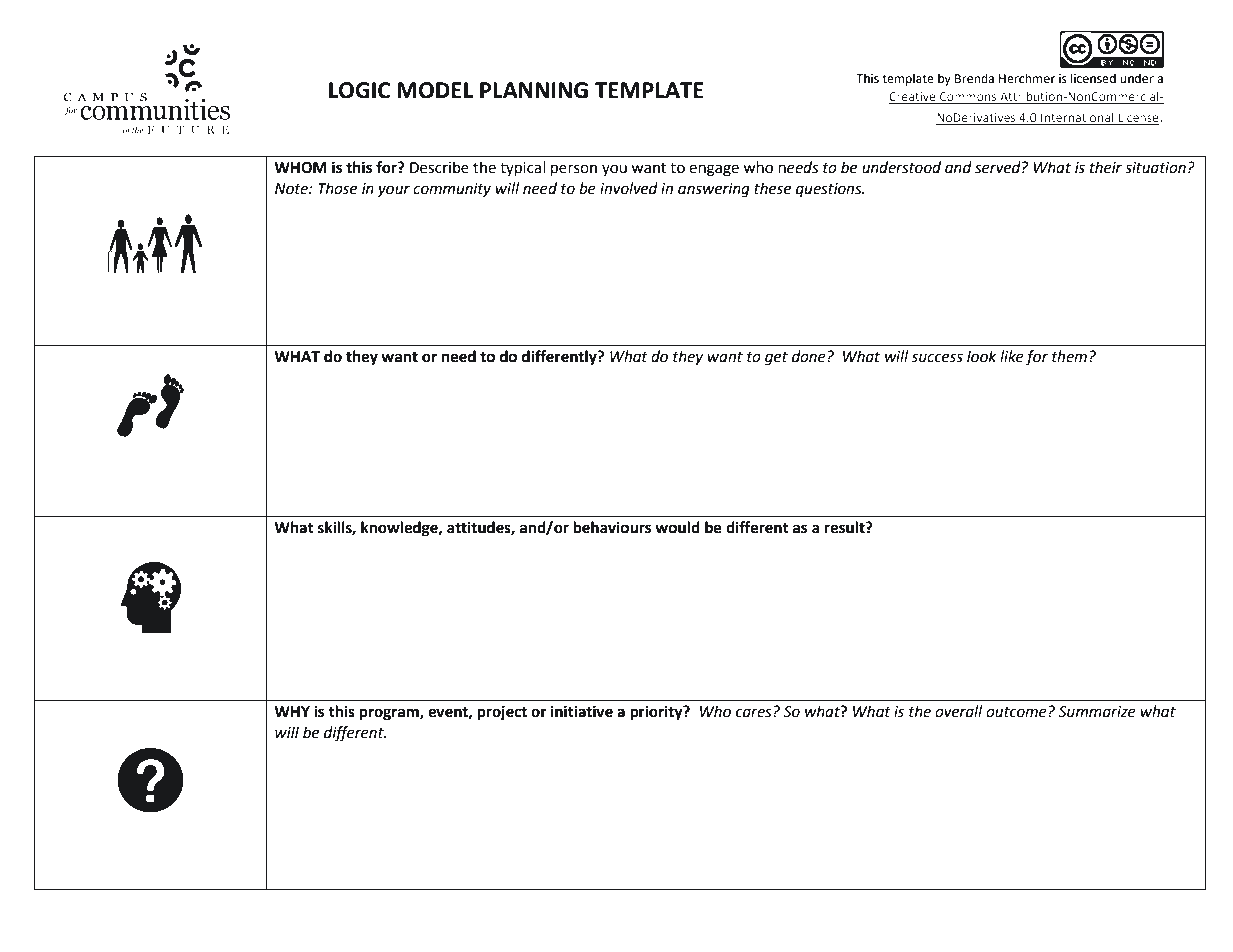 The height and width of the document is (952, 1233). What do you see at coordinates (776, 359) in the document?
I see `get` at bounding box center [776, 359].
